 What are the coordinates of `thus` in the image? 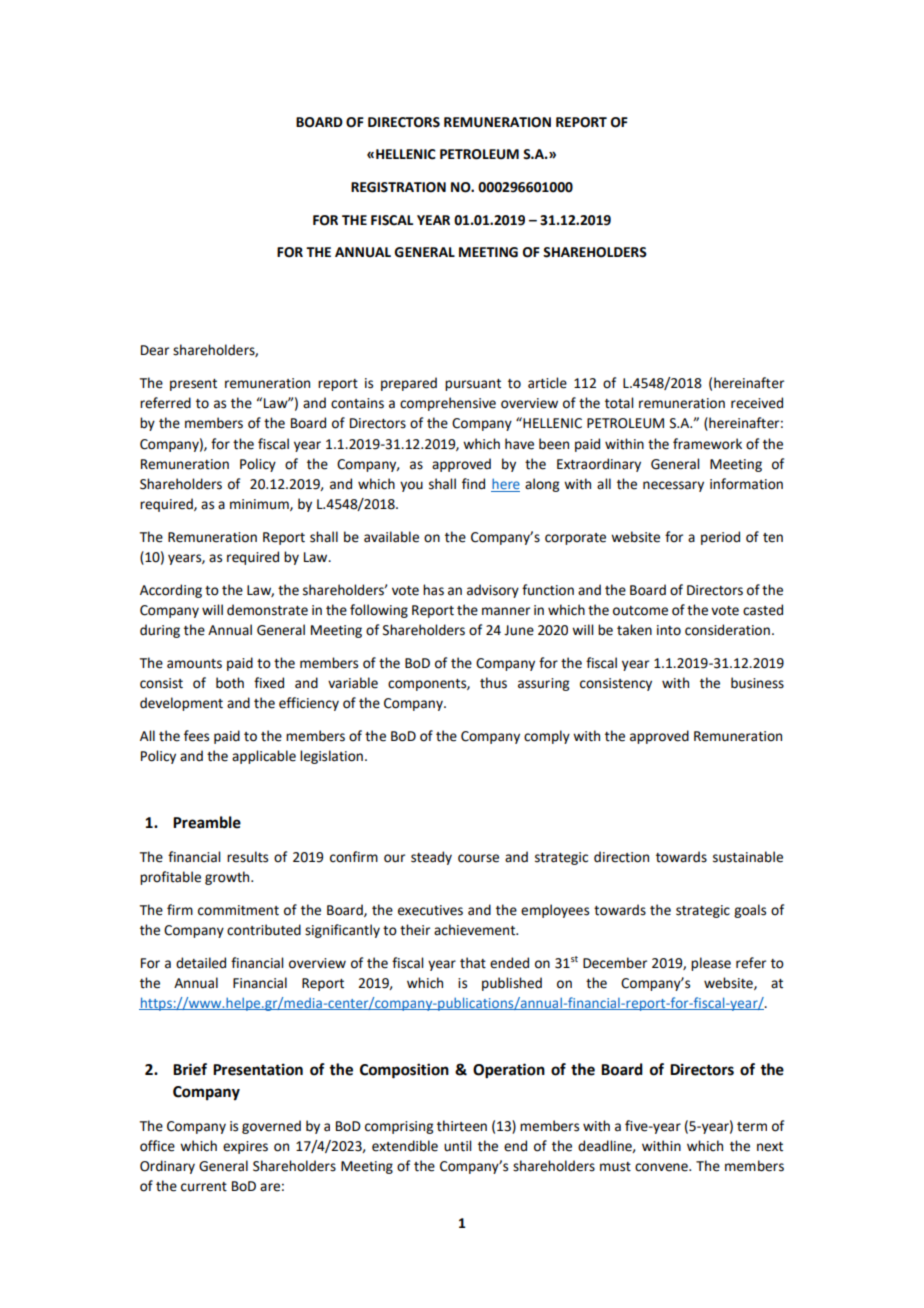 It's located at (493, 683).
